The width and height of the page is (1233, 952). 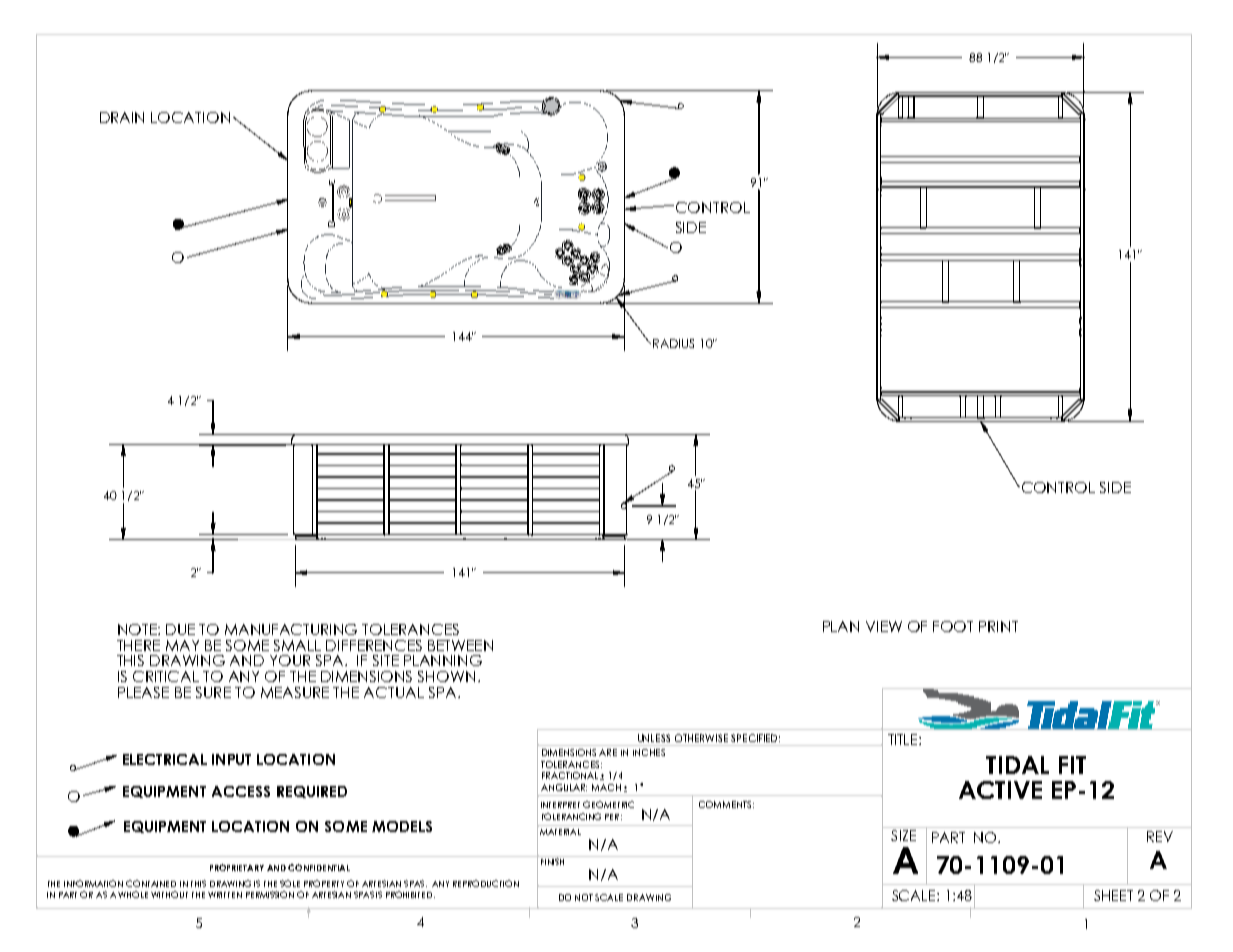 I want to click on BETWEEN, so click(x=460, y=645).
